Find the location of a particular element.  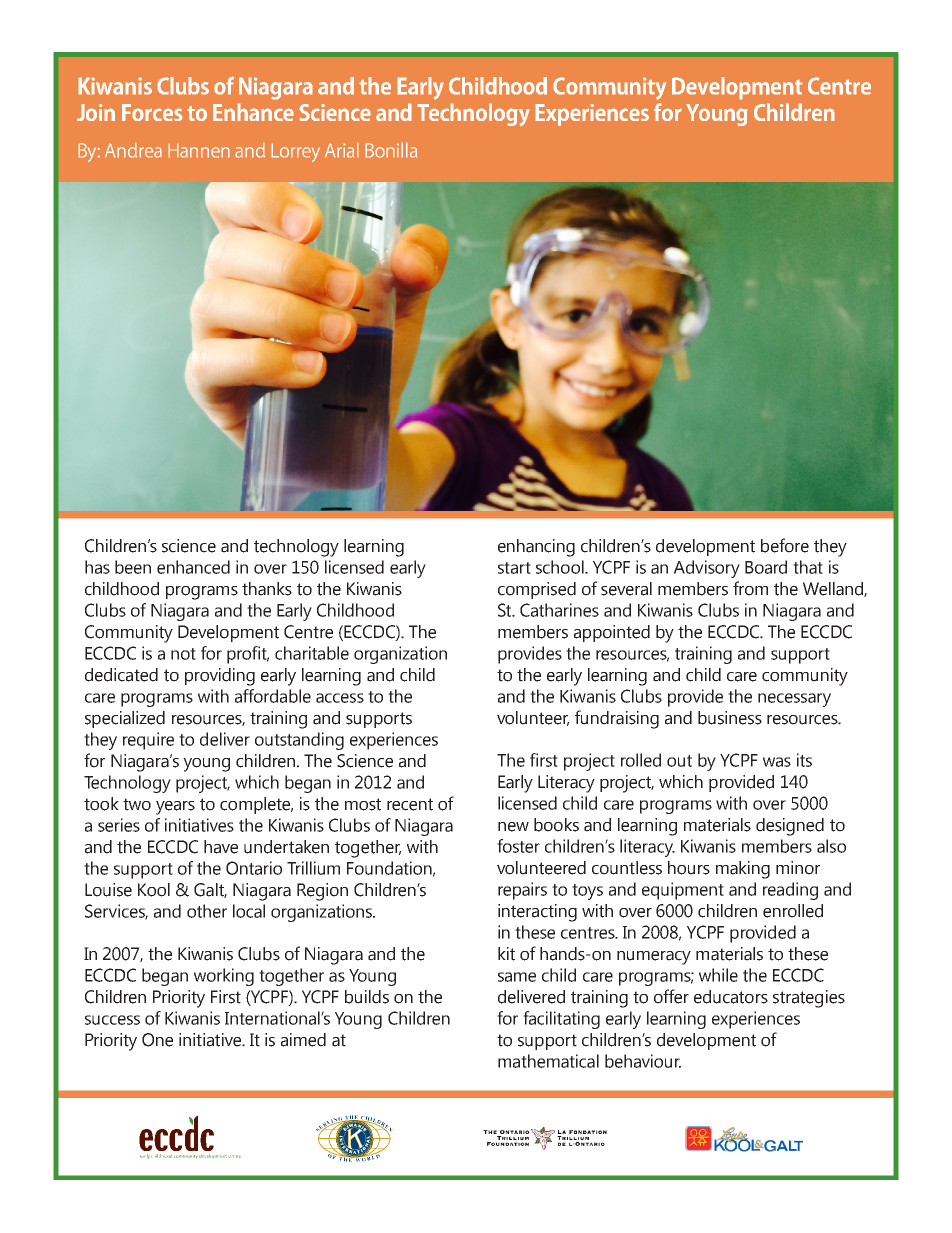

Arial is located at coordinates (342, 150).
